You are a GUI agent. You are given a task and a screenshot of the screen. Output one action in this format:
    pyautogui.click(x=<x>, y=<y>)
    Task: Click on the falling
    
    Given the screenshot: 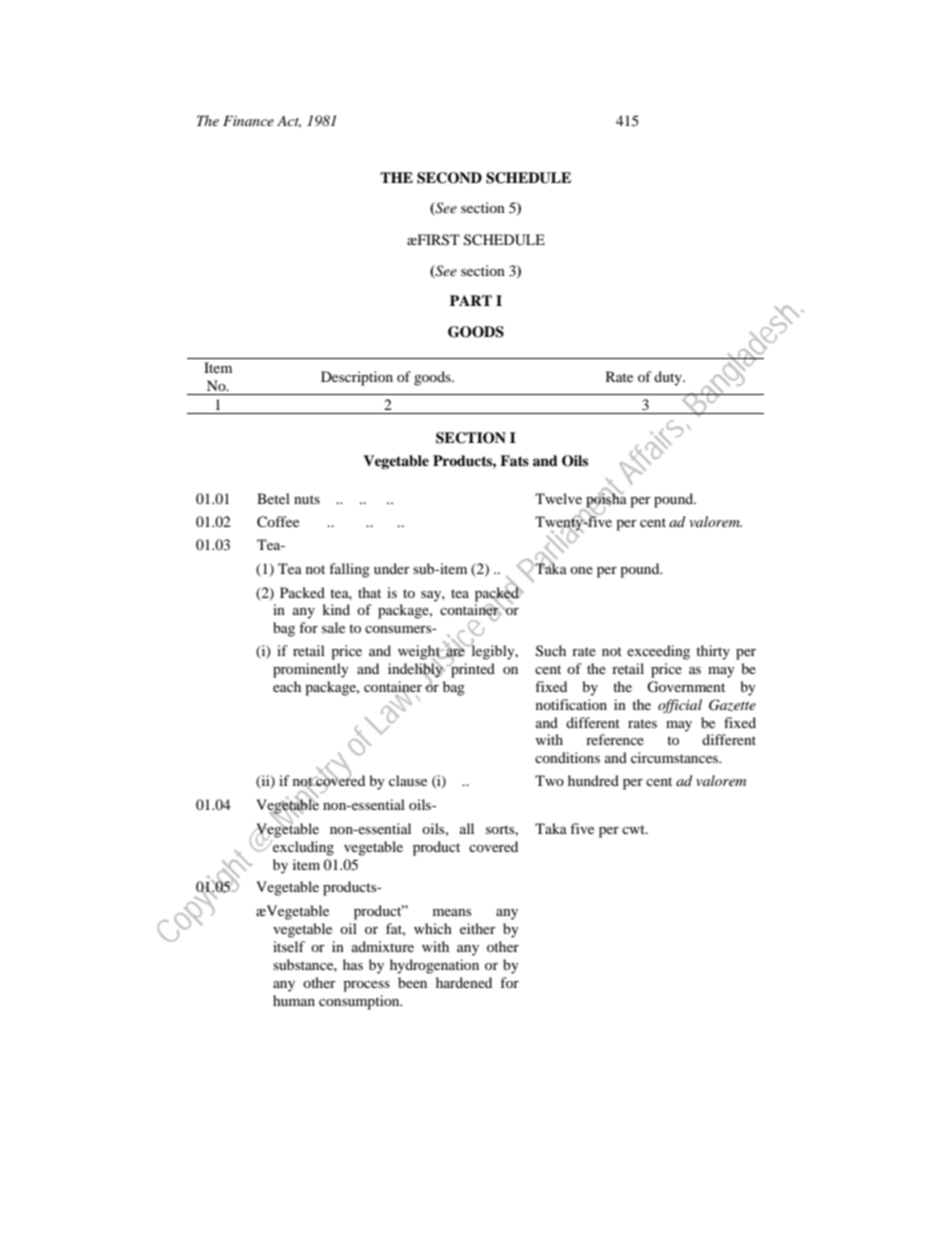 What is the action you would take?
    pyautogui.click(x=349, y=570)
